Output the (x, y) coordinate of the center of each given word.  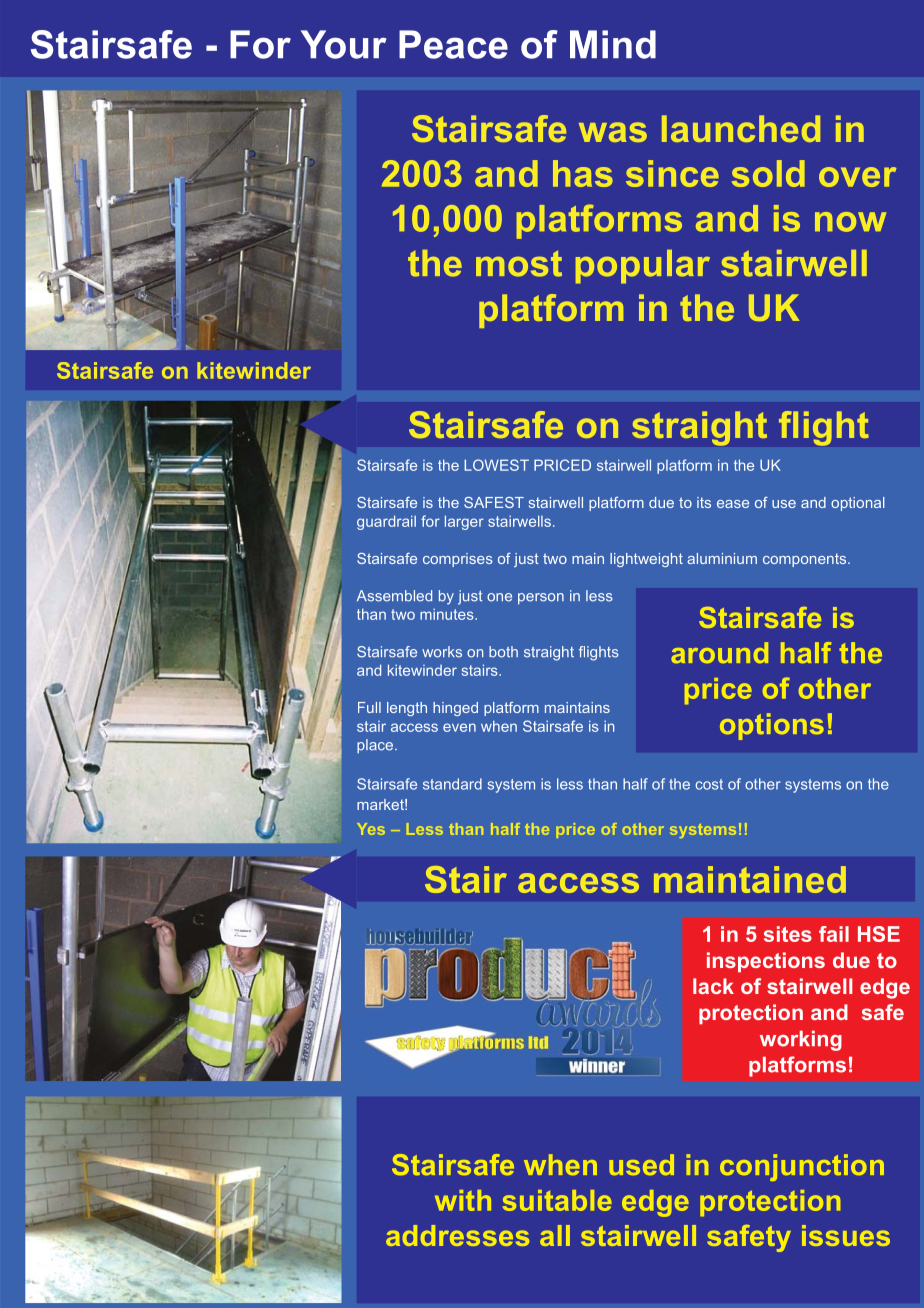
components (806, 560)
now (850, 222)
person (541, 598)
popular (643, 267)
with (463, 1200)
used (641, 1165)
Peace (453, 44)
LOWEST (496, 465)
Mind (613, 44)
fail (834, 934)
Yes (371, 829)
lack (713, 986)
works (442, 652)
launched (741, 128)
